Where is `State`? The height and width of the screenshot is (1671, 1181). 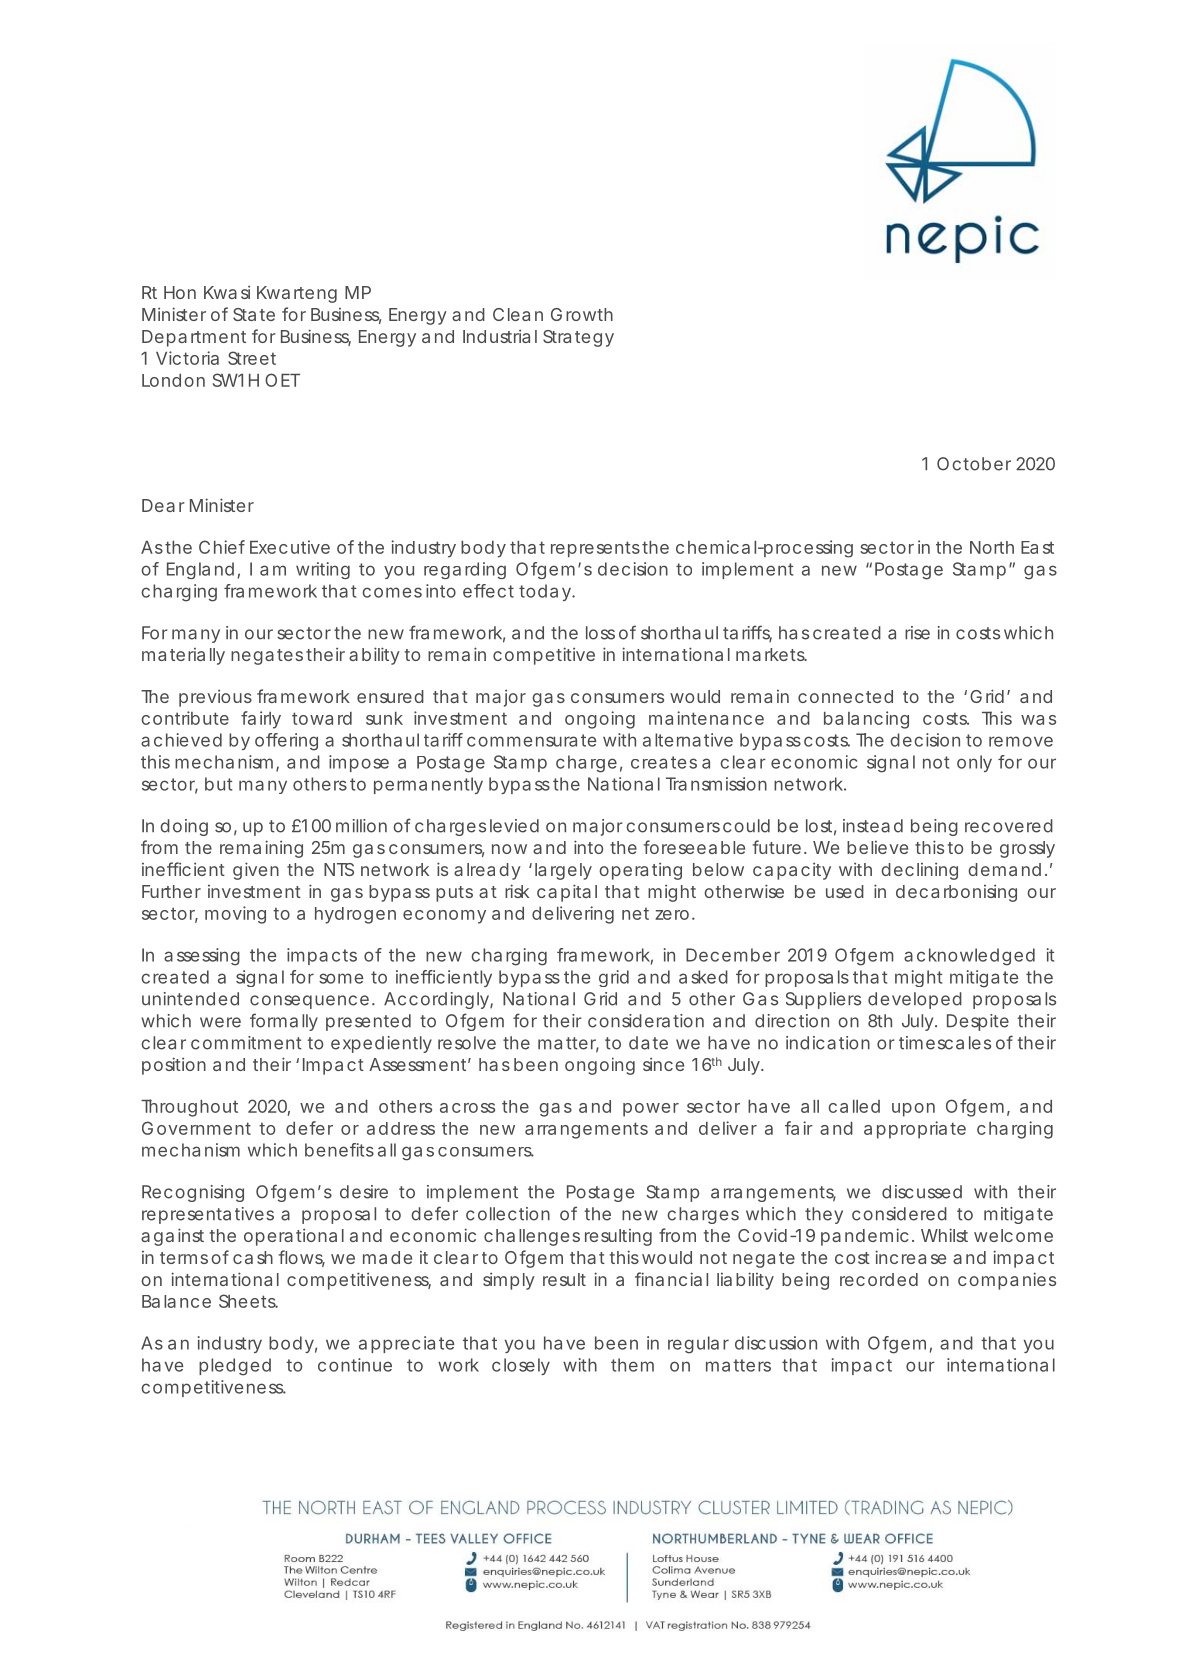
State is located at coordinates (254, 314).
